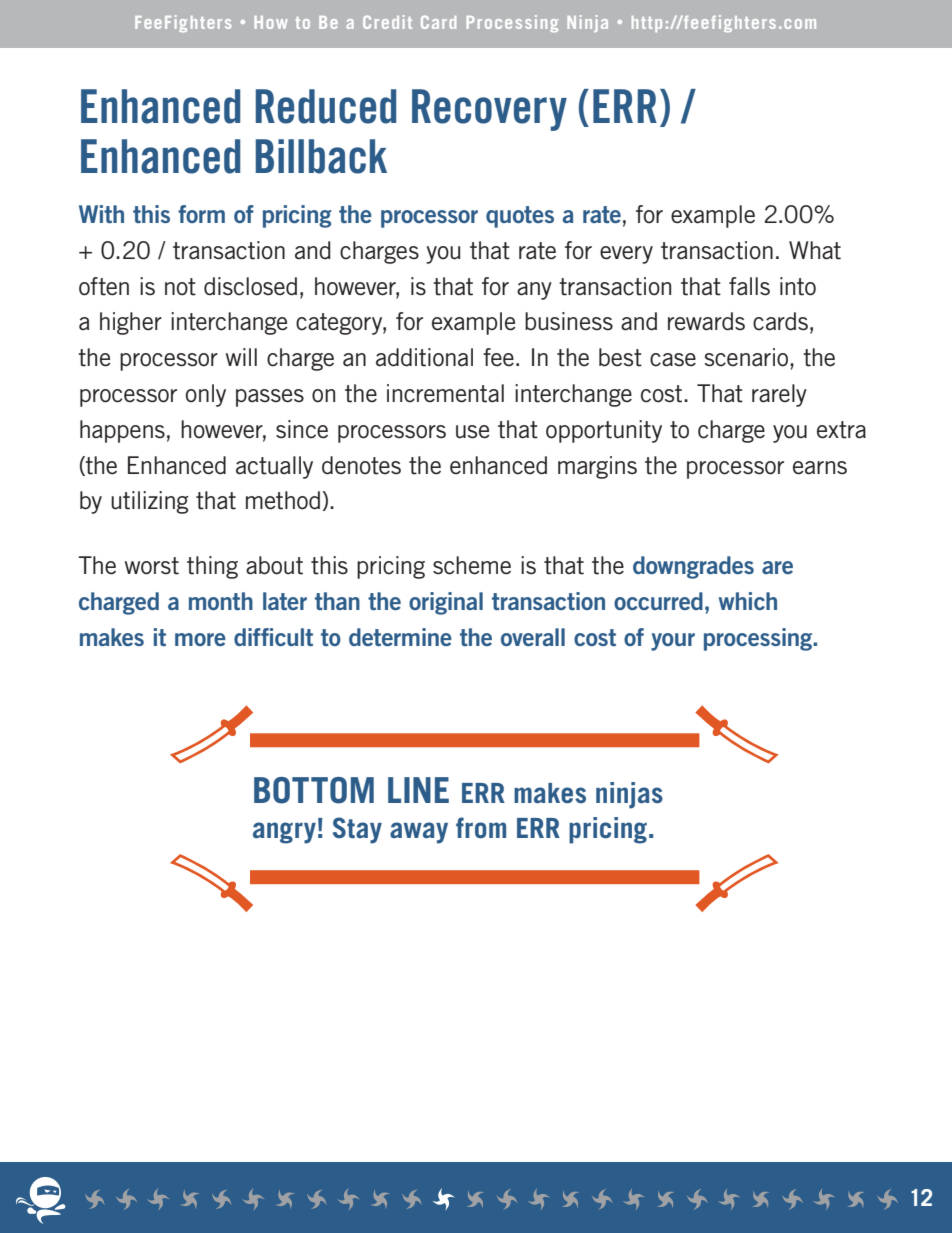 The width and height of the screenshot is (952, 1233). What do you see at coordinates (473, 432) in the screenshot?
I see `use` at bounding box center [473, 432].
